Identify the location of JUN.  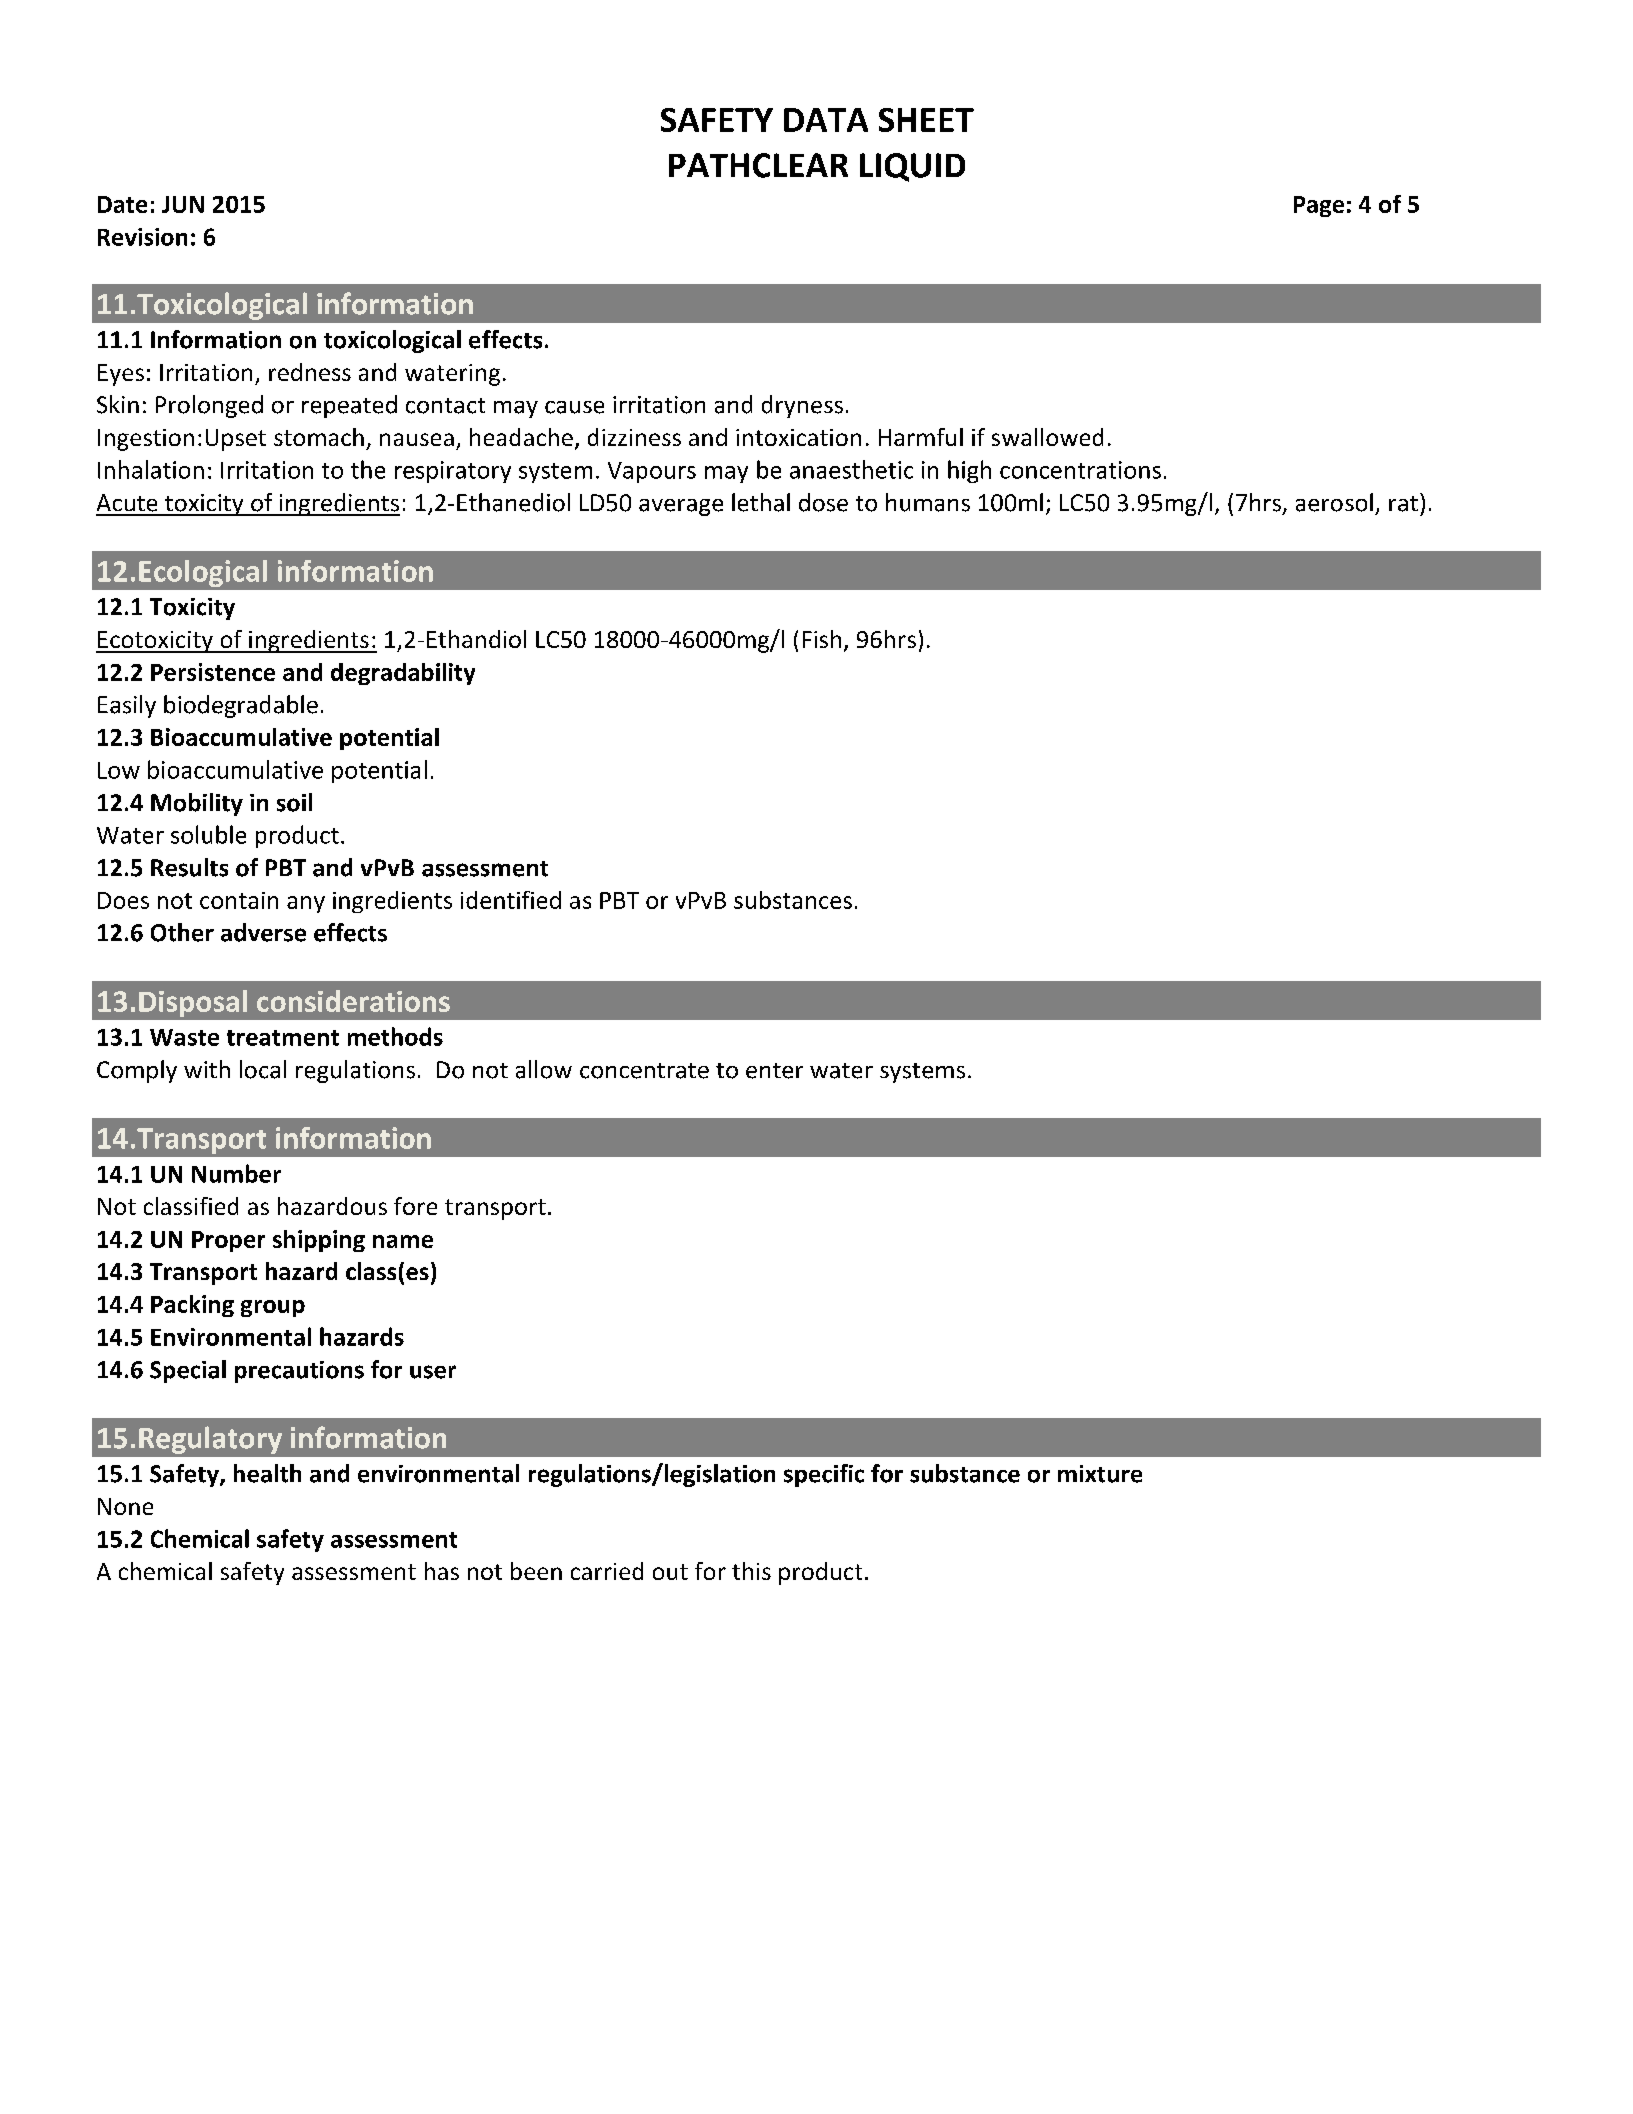
(183, 204).
